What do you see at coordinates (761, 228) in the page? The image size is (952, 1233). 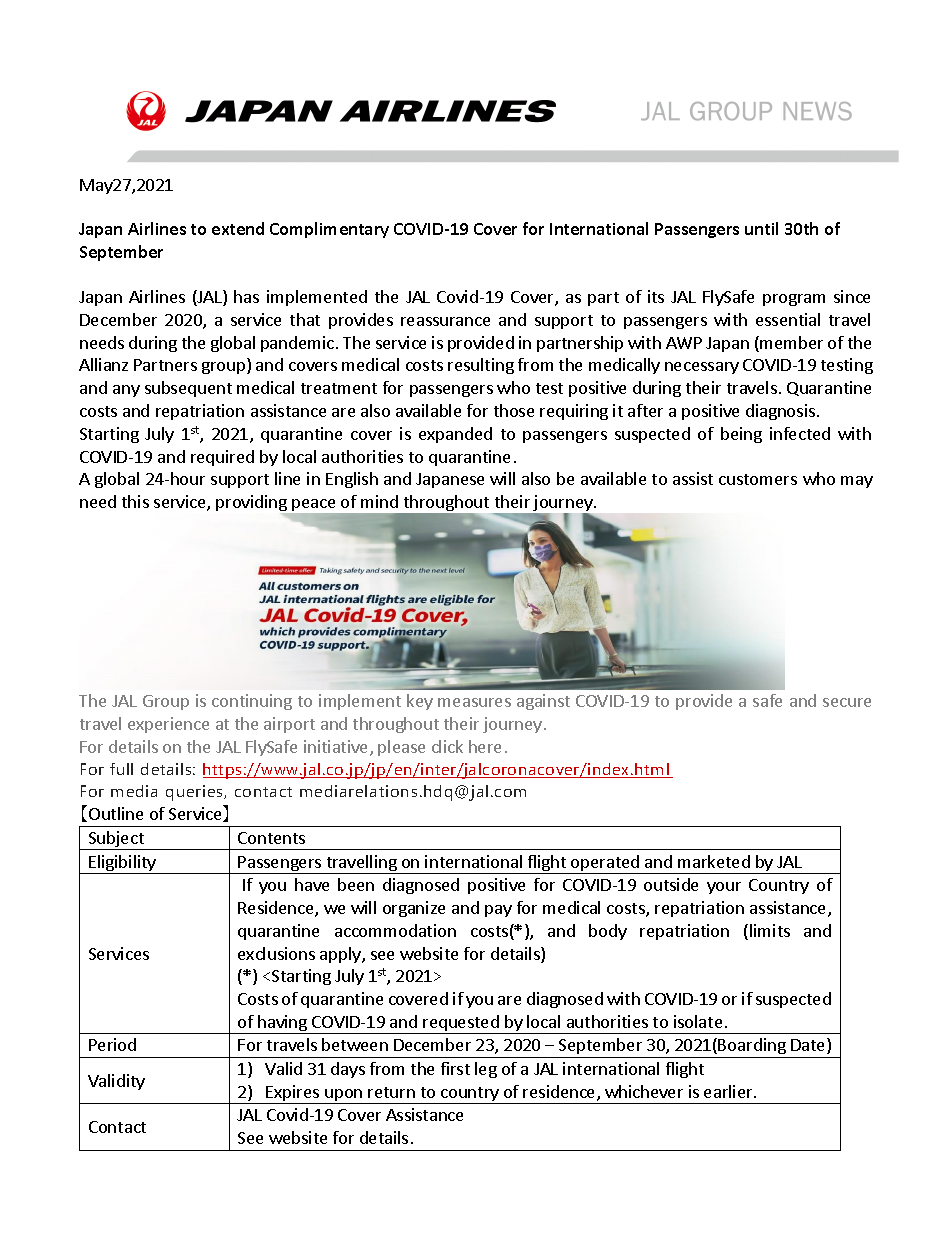 I see `until` at bounding box center [761, 228].
